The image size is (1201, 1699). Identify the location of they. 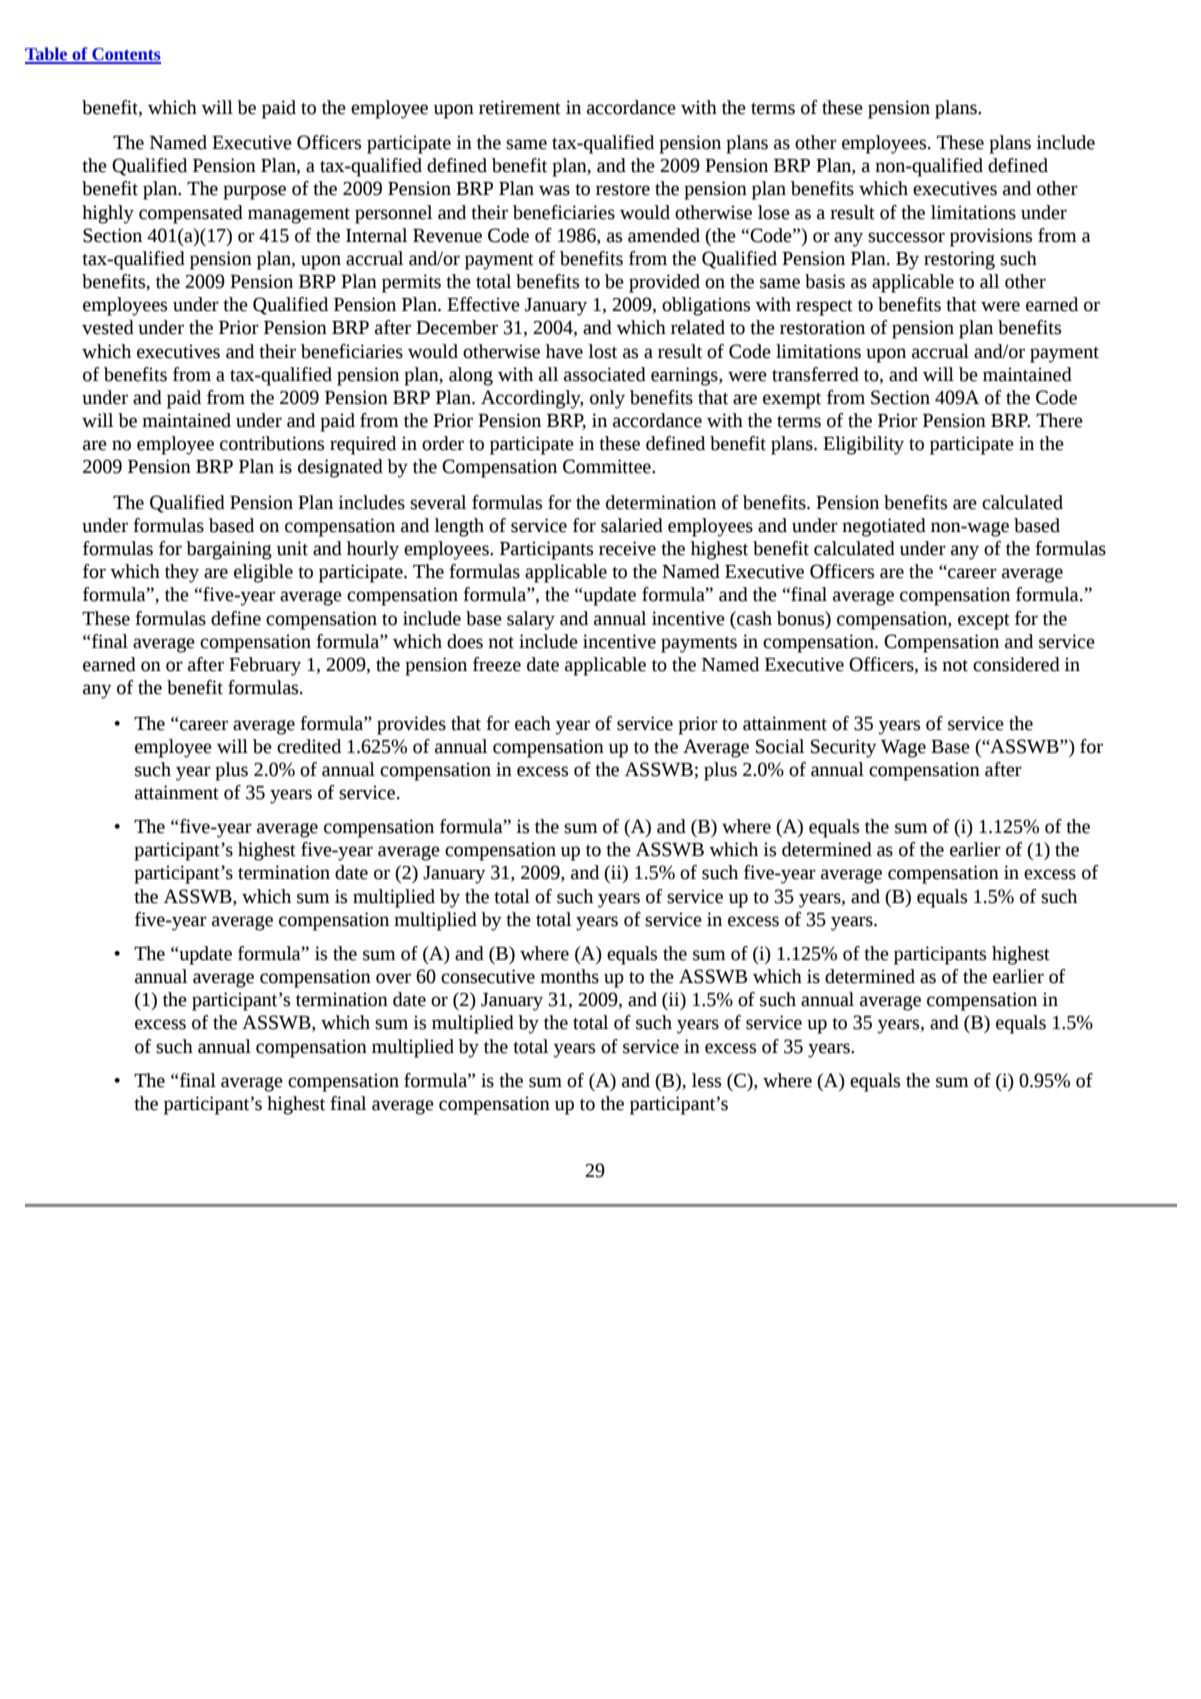
(182, 573).
